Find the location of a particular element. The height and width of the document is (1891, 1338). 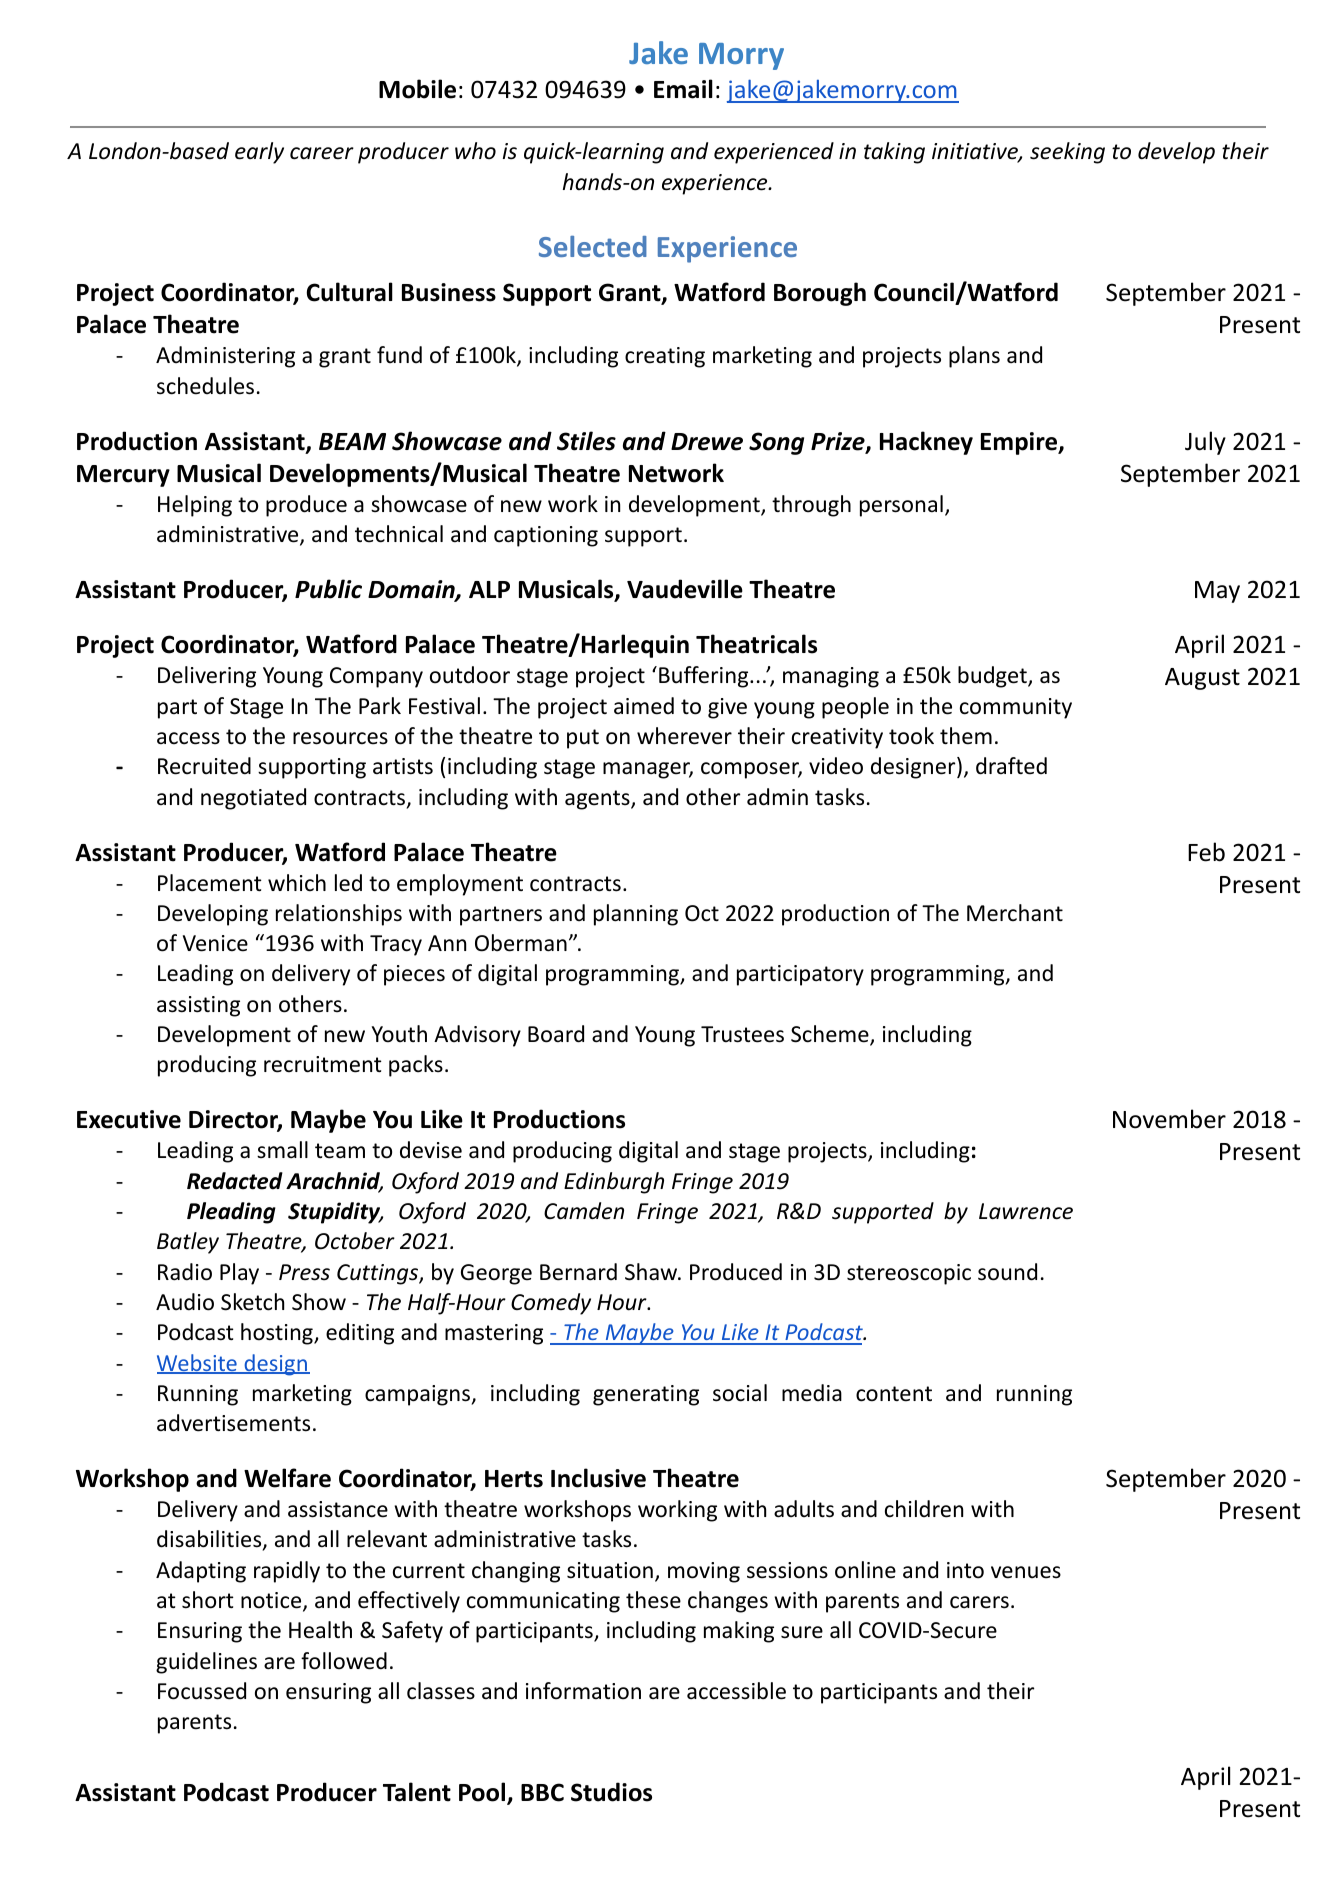

Merchant is located at coordinates (1015, 913).
